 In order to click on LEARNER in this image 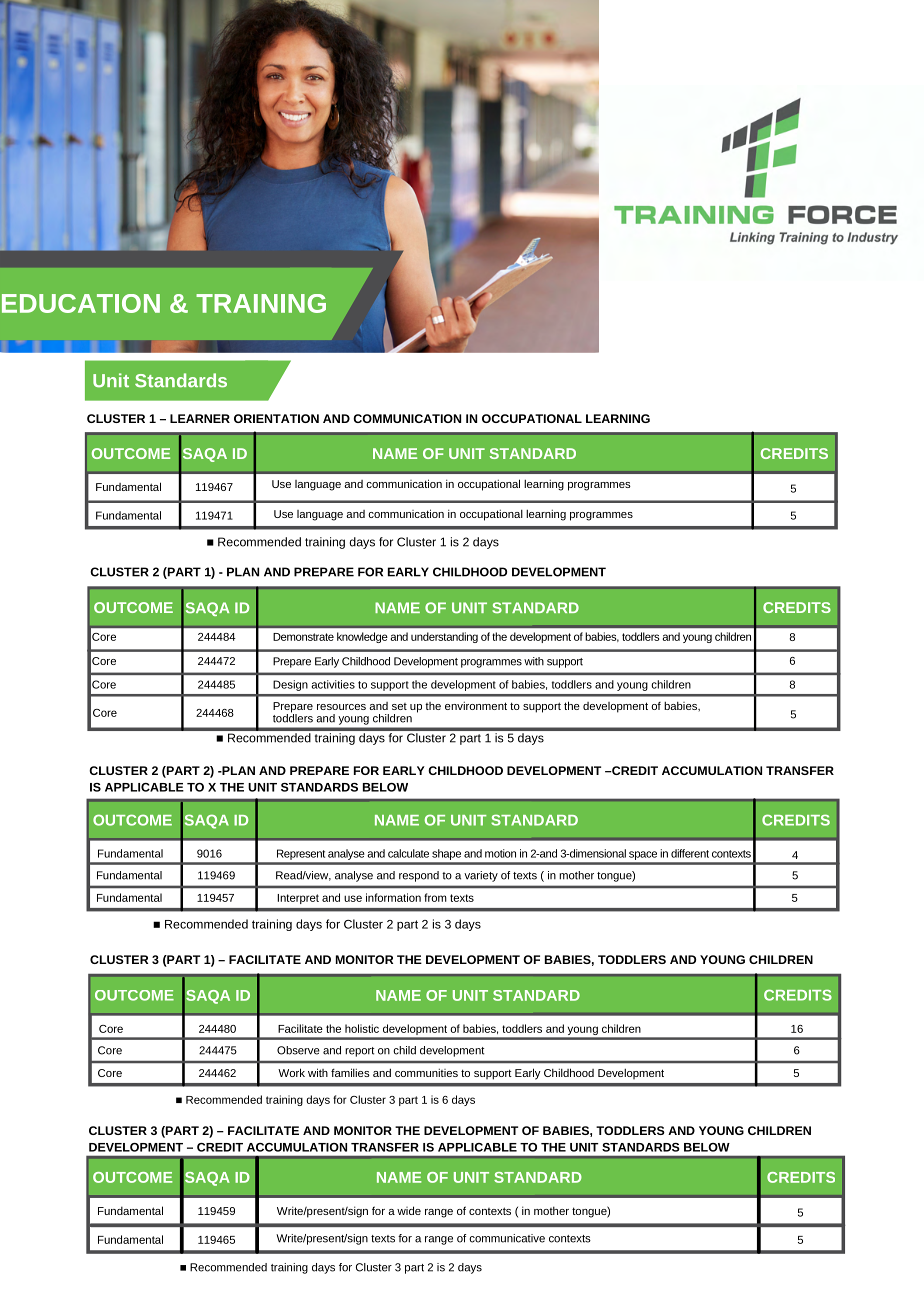, I will do `click(200, 418)`.
